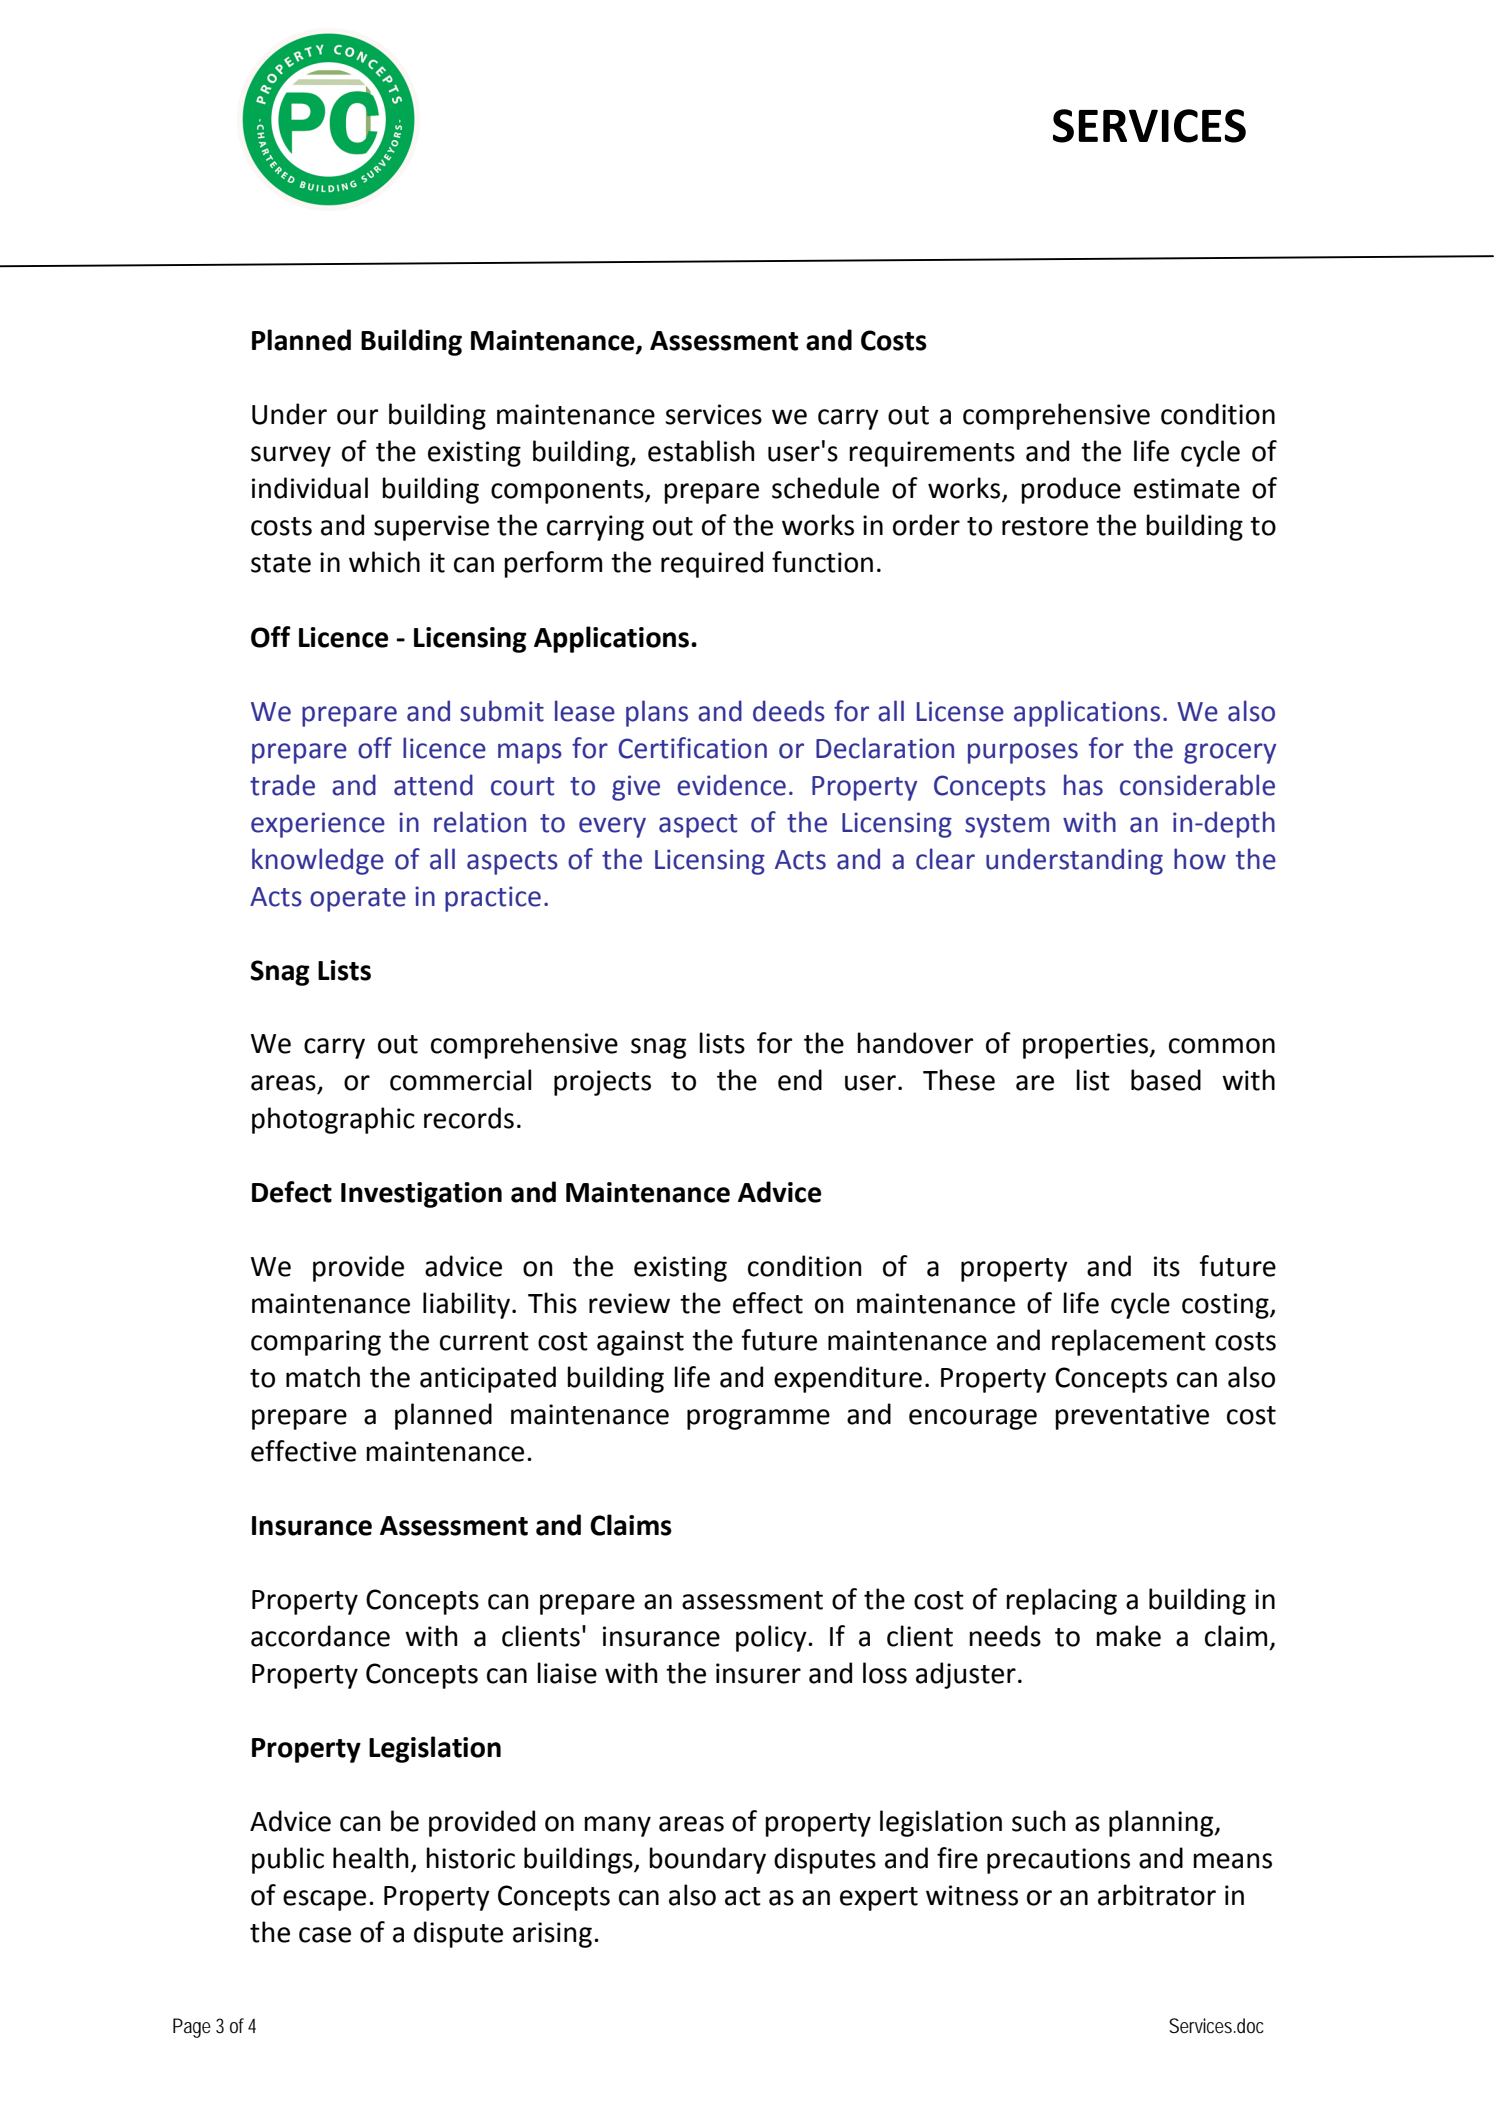 The image size is (1504, 2127). Describe the element at coordinates (731, 785) in the document. I see `evidence` at that location.
